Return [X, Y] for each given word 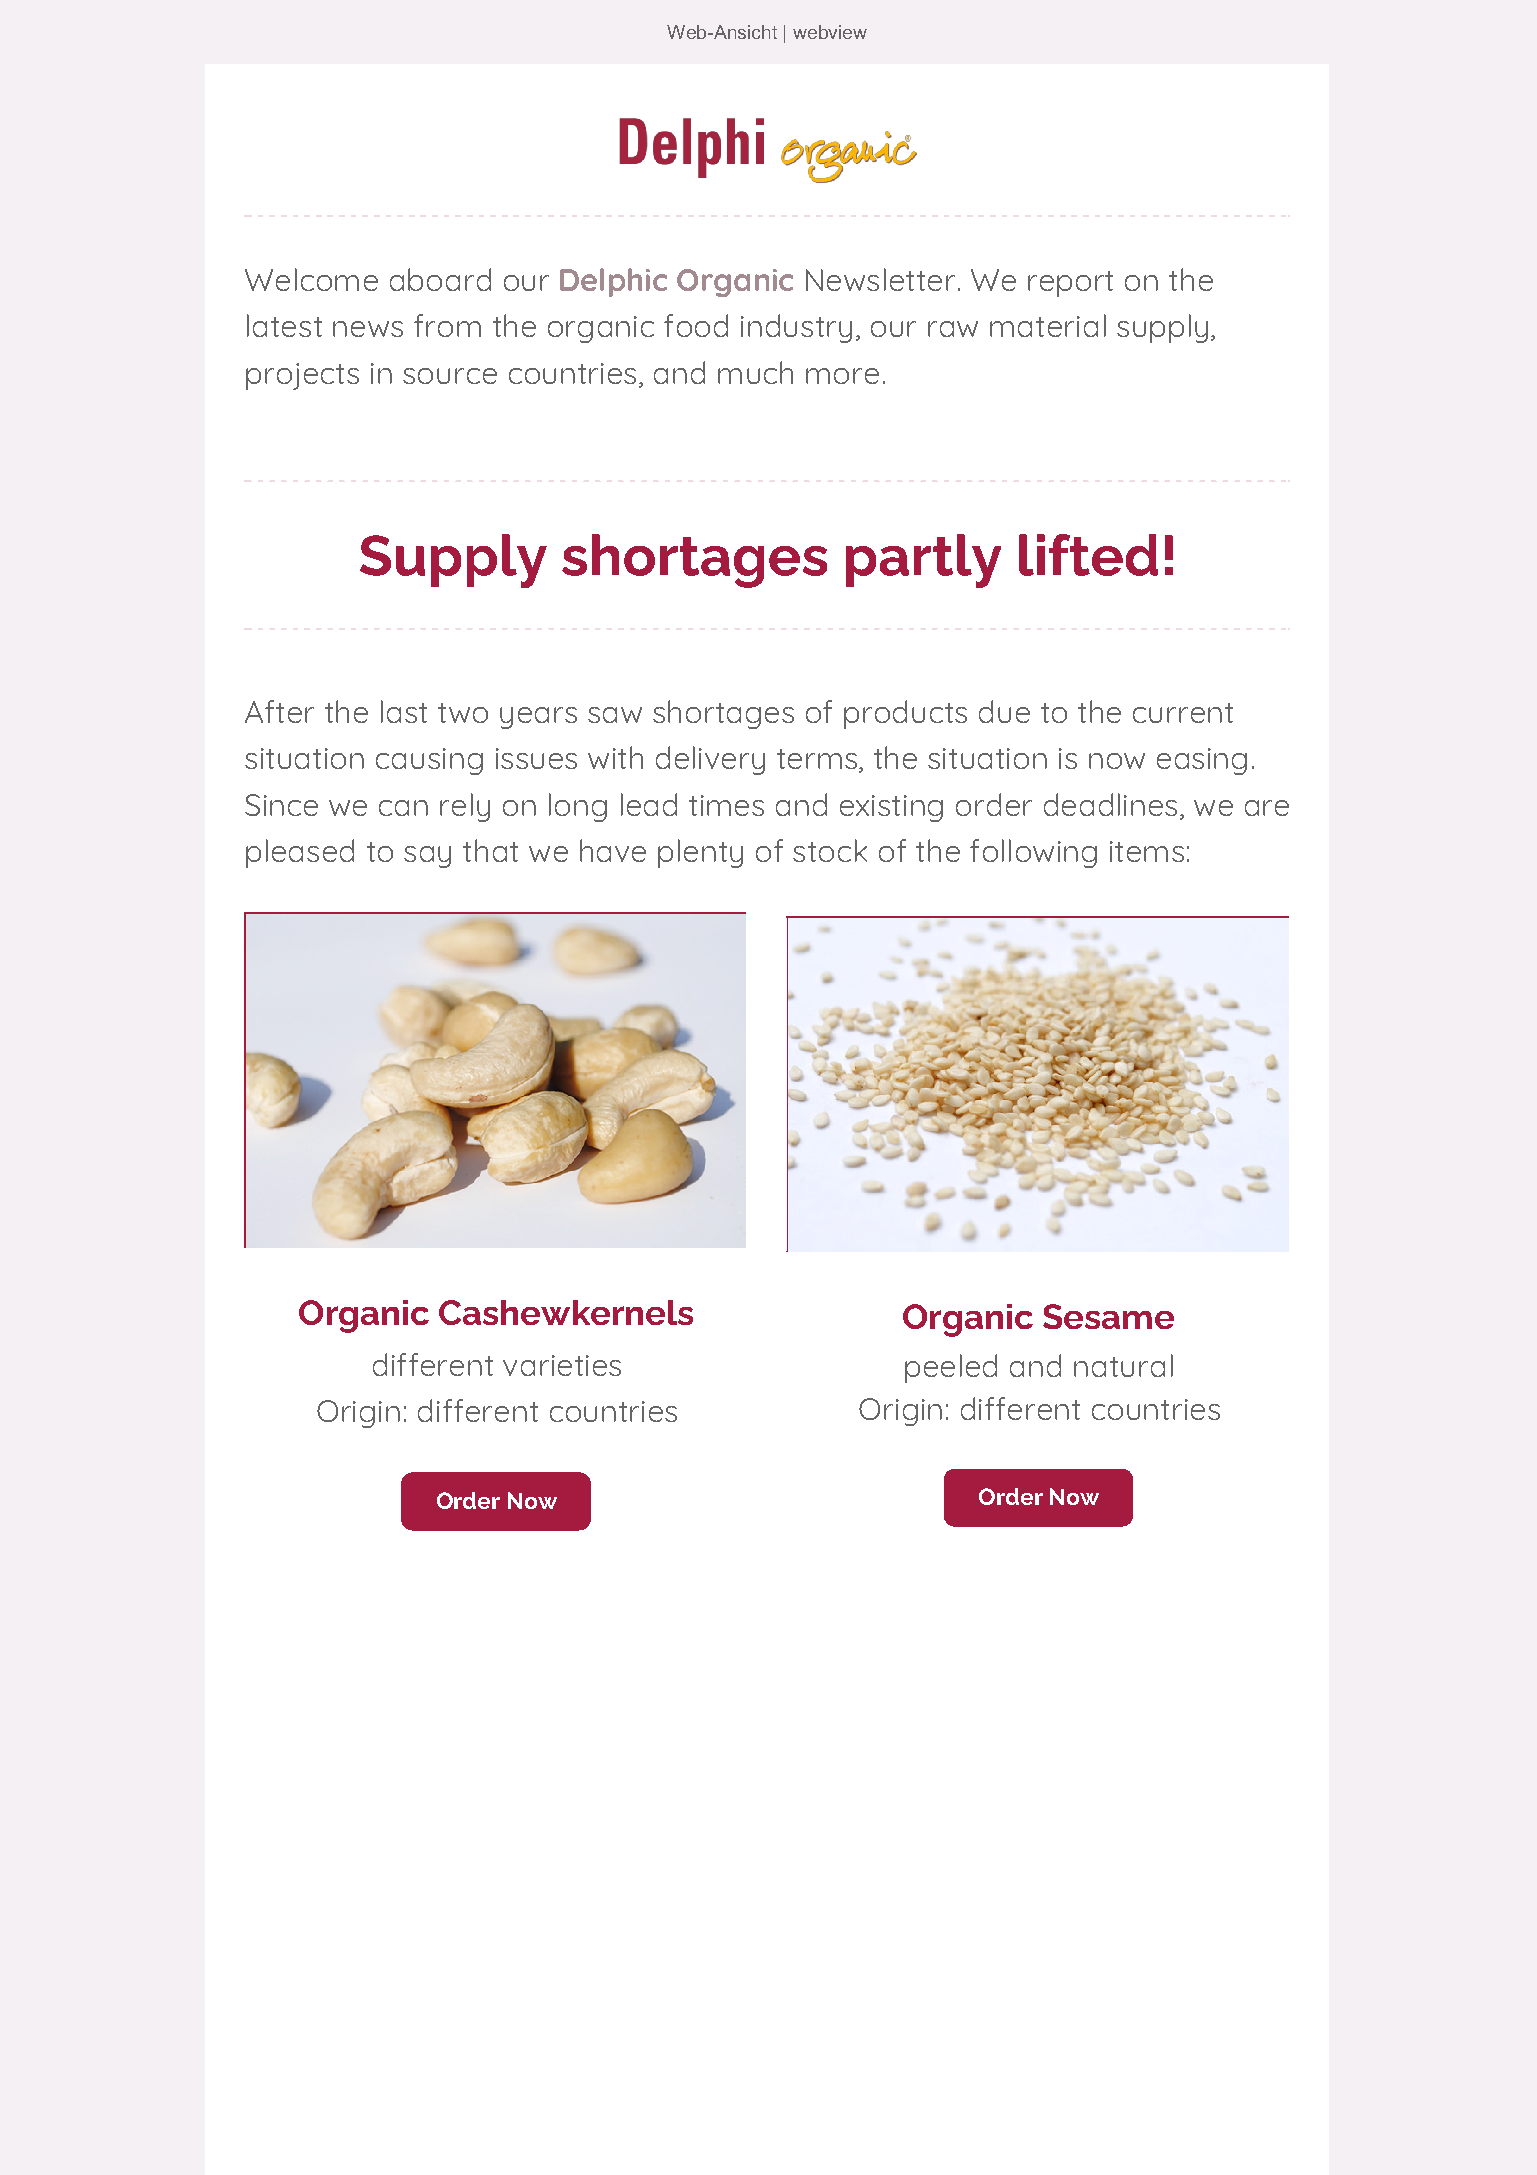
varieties [562, 1365]
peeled [951, 1368]
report [1070, 284]
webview [830, 32]
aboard [440, 279]
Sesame [1108, 1316]
